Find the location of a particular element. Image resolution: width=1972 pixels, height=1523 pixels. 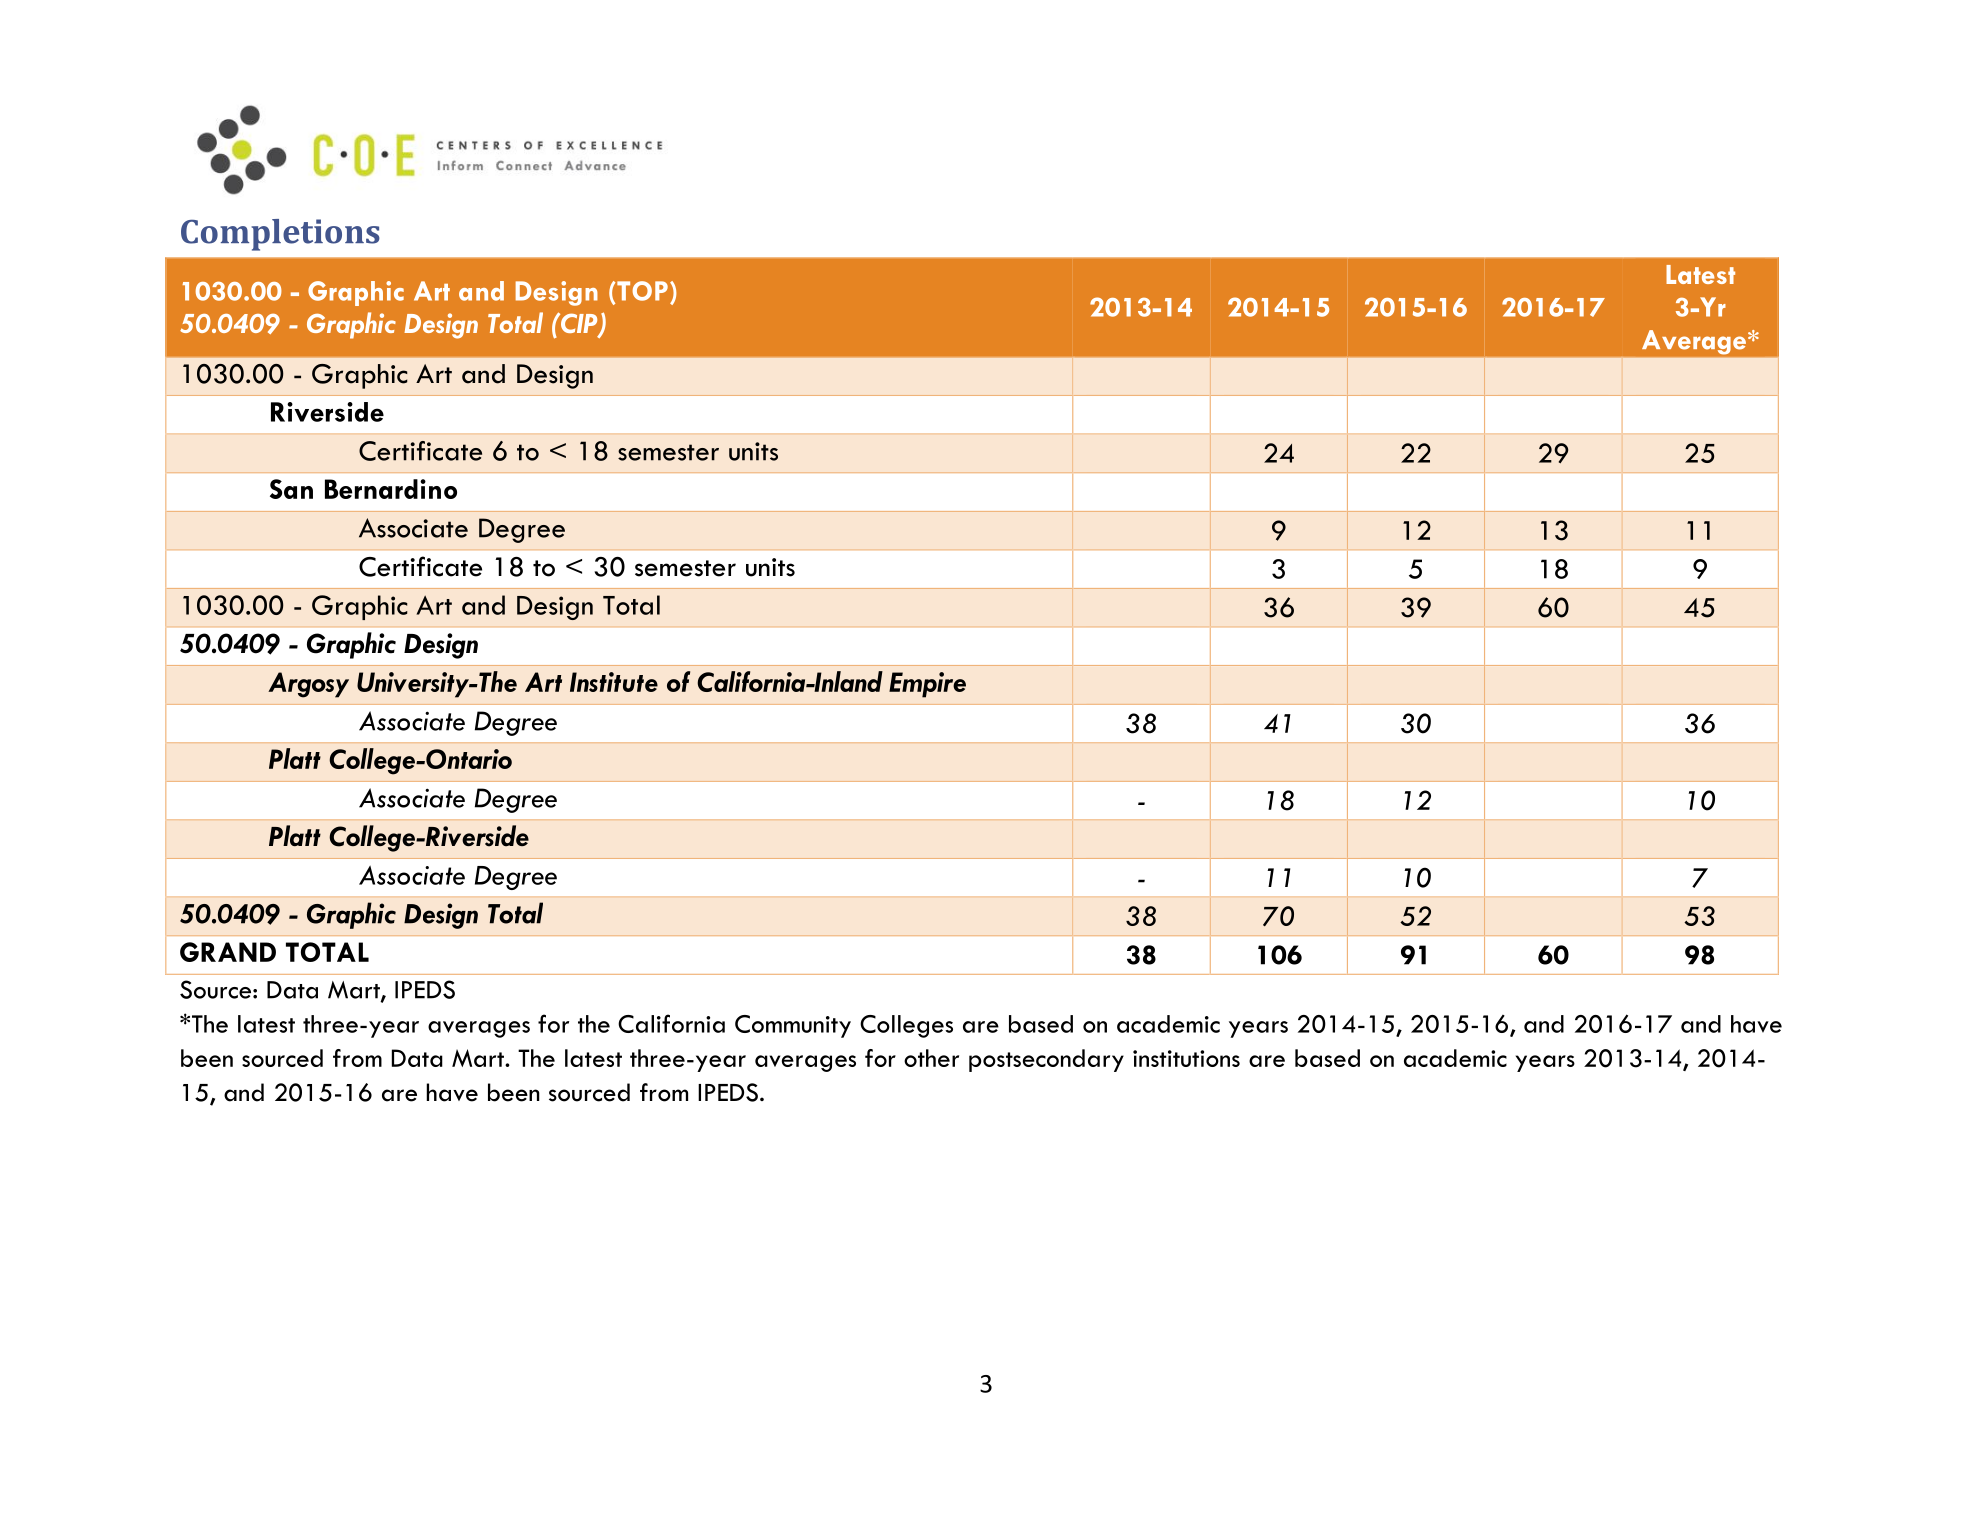

Argosy is located at coordinates (308, 685).
